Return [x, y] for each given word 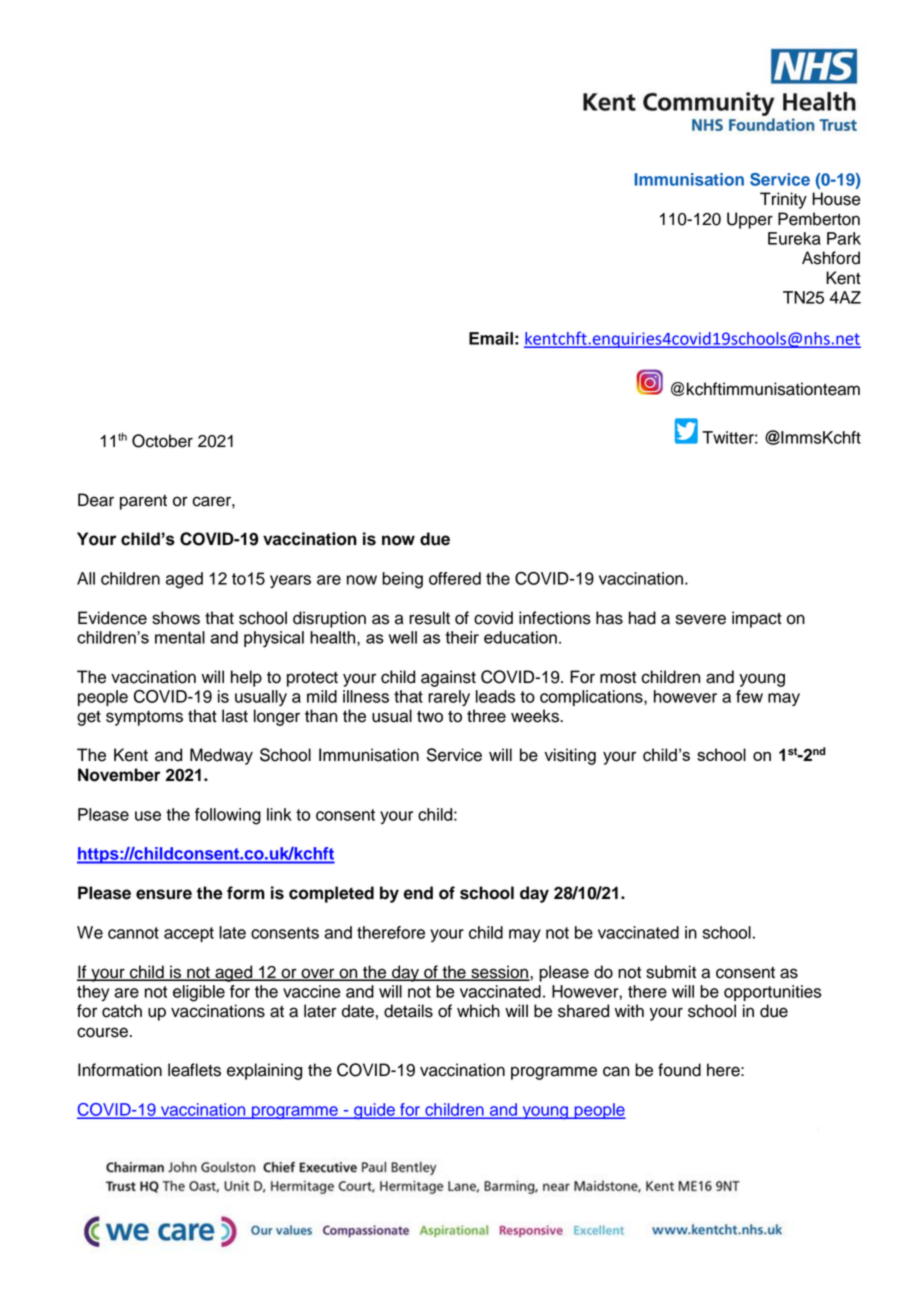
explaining [264, 1071]
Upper [750, 220]
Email [491, 338]
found [679, 1070]
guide [374, 1111]
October [162, 441]
